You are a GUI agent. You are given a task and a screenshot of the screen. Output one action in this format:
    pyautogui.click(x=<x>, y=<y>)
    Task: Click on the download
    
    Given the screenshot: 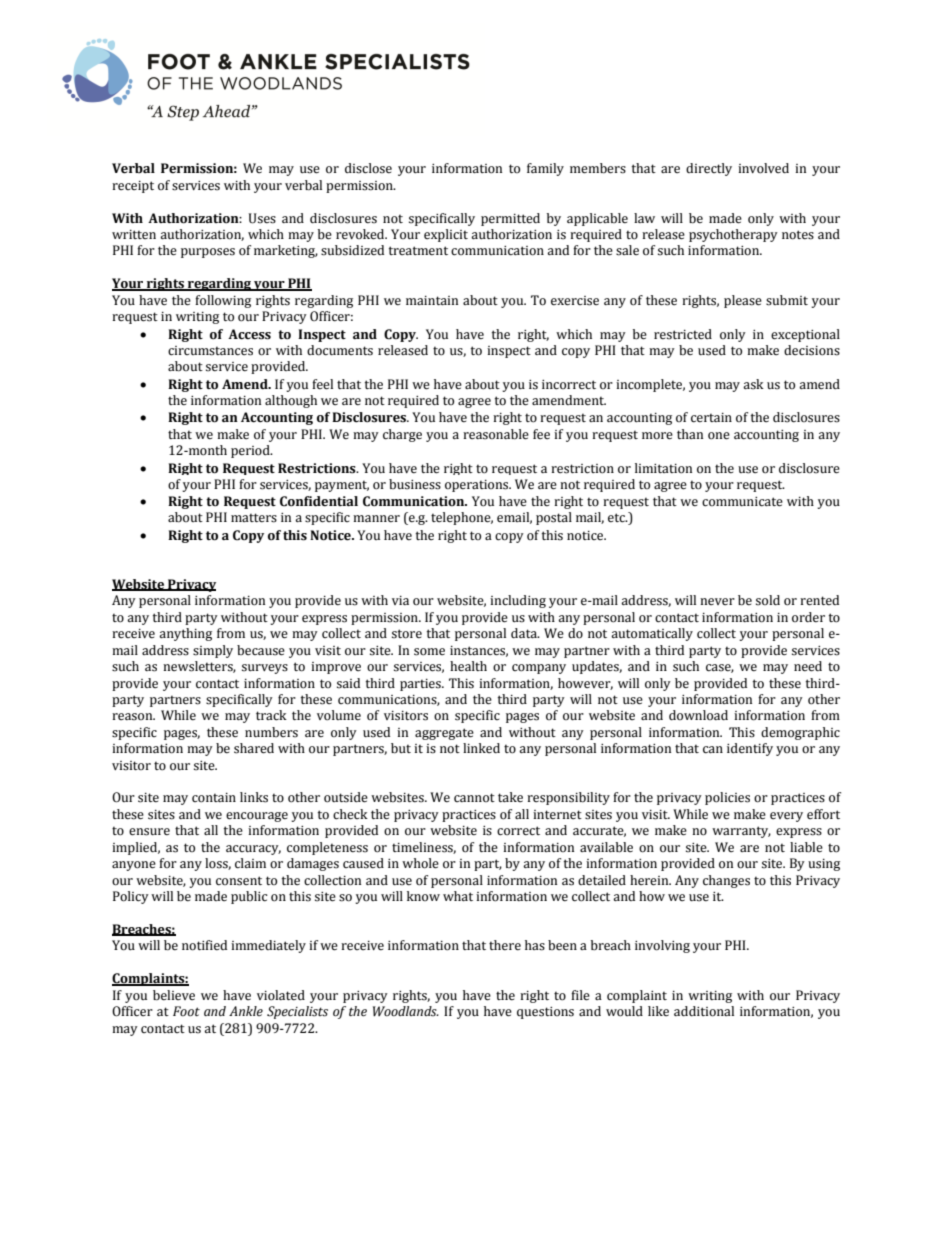 What is the action you would take?
    pyautogui.click(x=698, y=715)
